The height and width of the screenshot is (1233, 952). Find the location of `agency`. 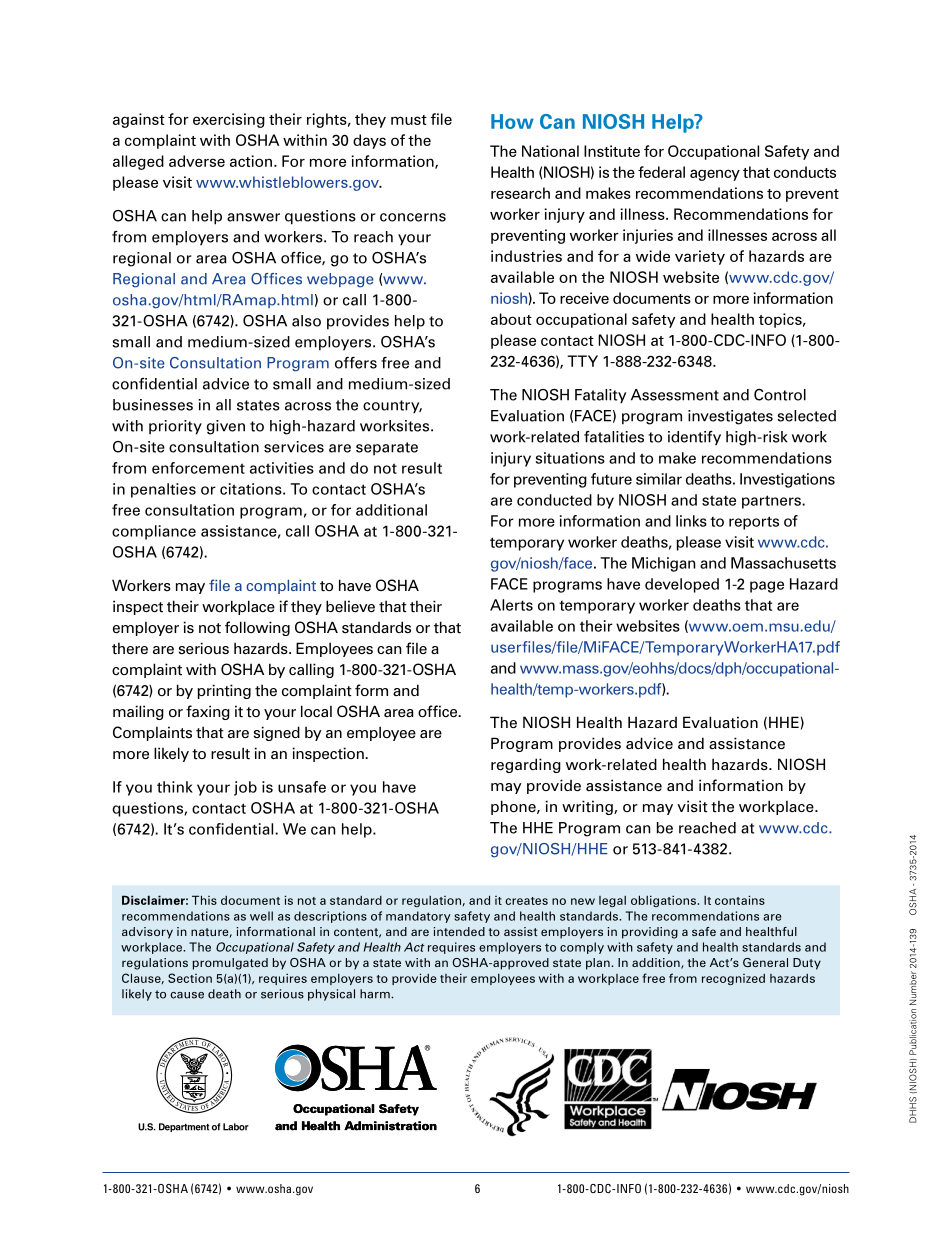

agency is located at coordinates (715, 175).
